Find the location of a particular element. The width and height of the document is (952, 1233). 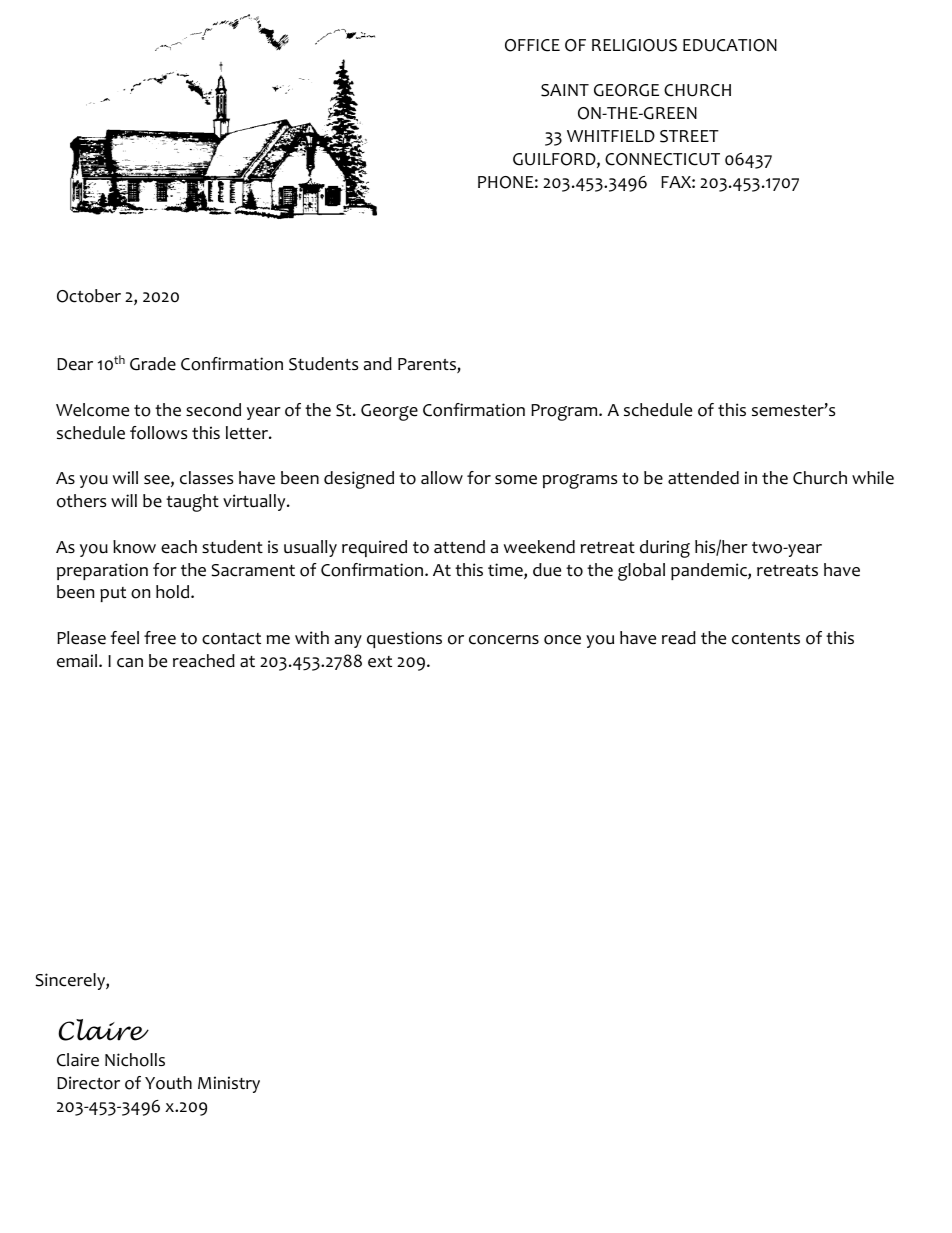

Nicholls is located at coordinates (135, 1060).
